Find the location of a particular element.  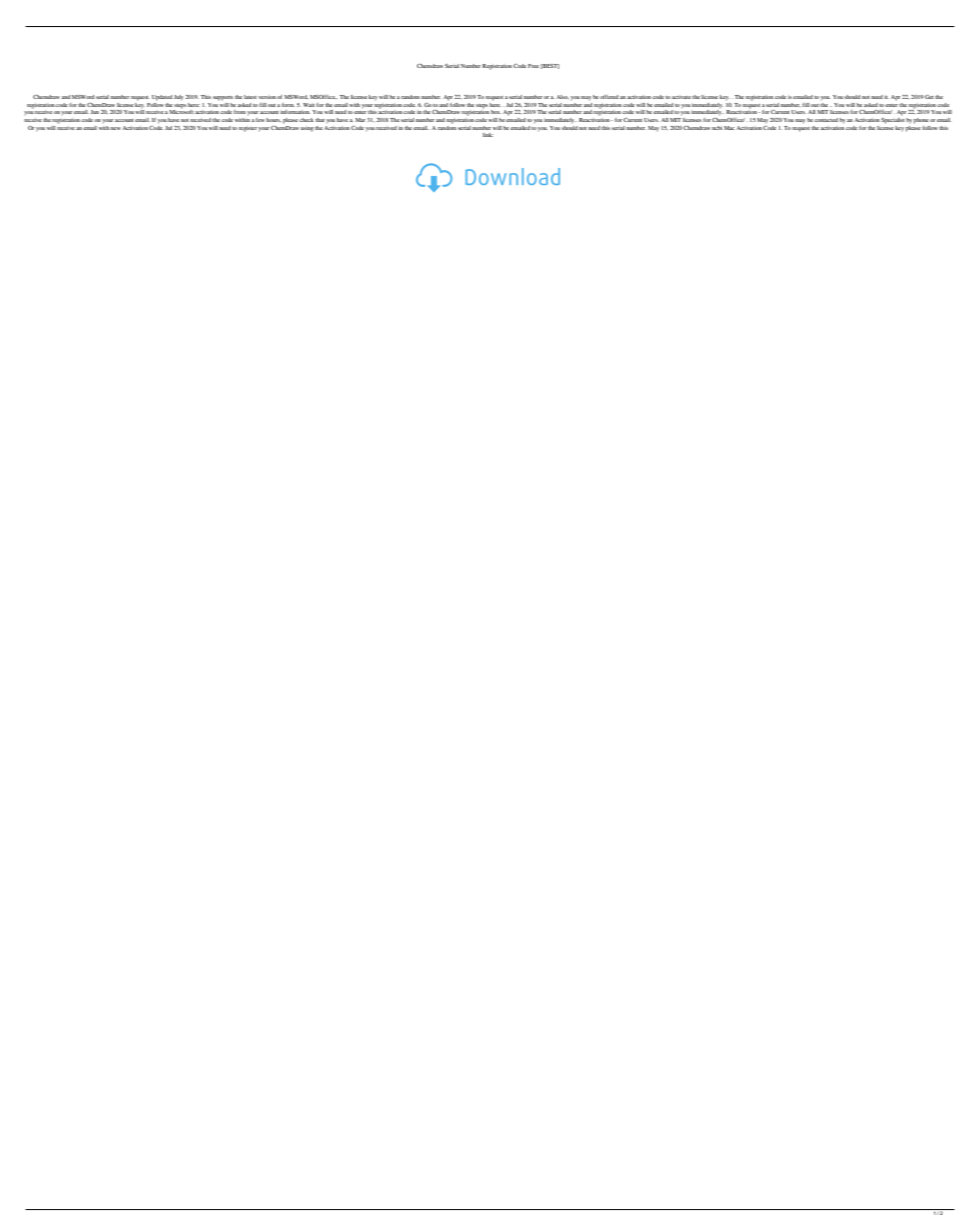

offered is located at coordinates (609, 97).
